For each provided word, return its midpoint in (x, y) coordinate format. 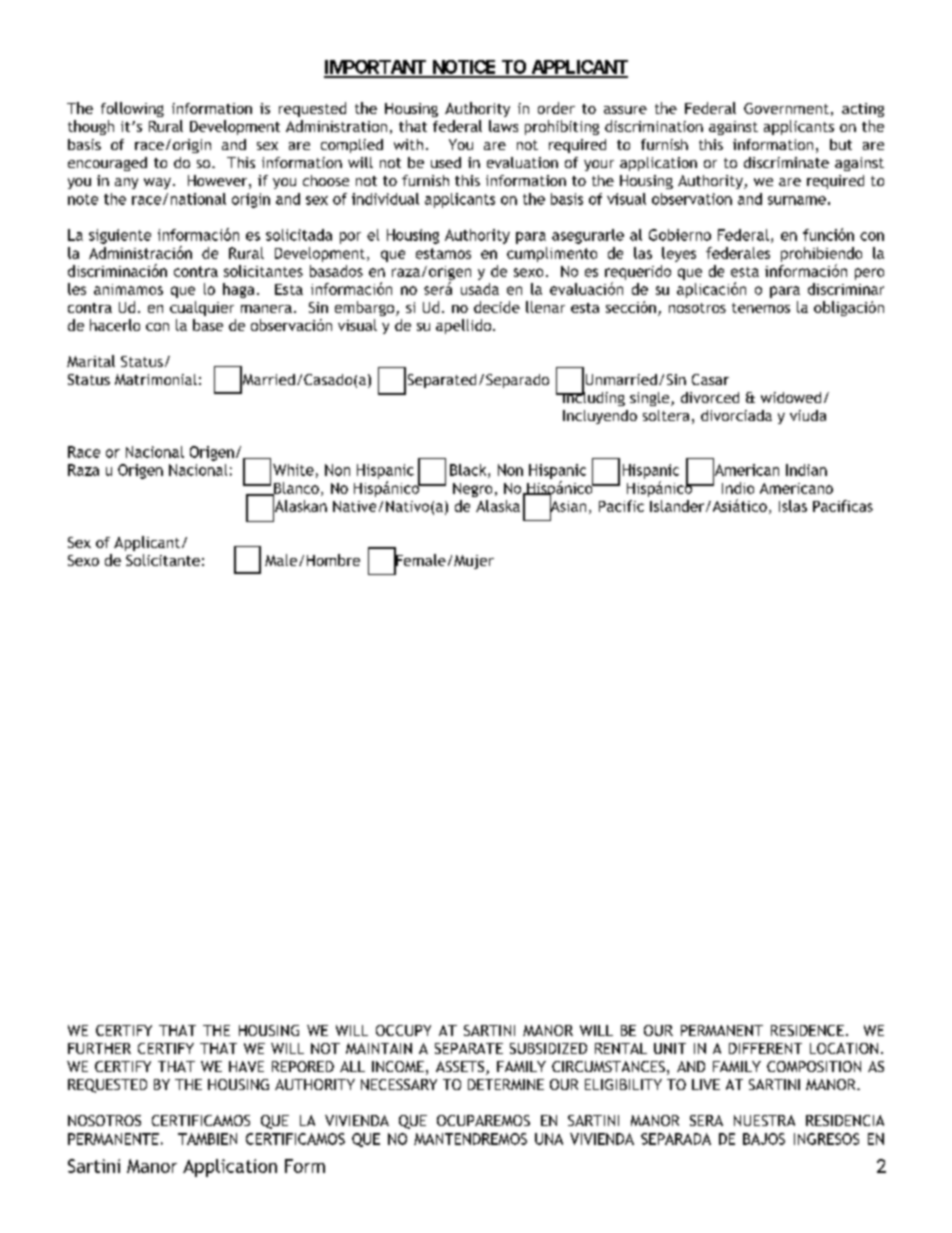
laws (503, 126)
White (293, 470)
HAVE (246, 1066)
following (132, 109)
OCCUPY (403, 1030)
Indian (806, 470)
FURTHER (99, 1048)
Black (469, 471)
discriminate (786, 162)
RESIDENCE (807, 1030)
